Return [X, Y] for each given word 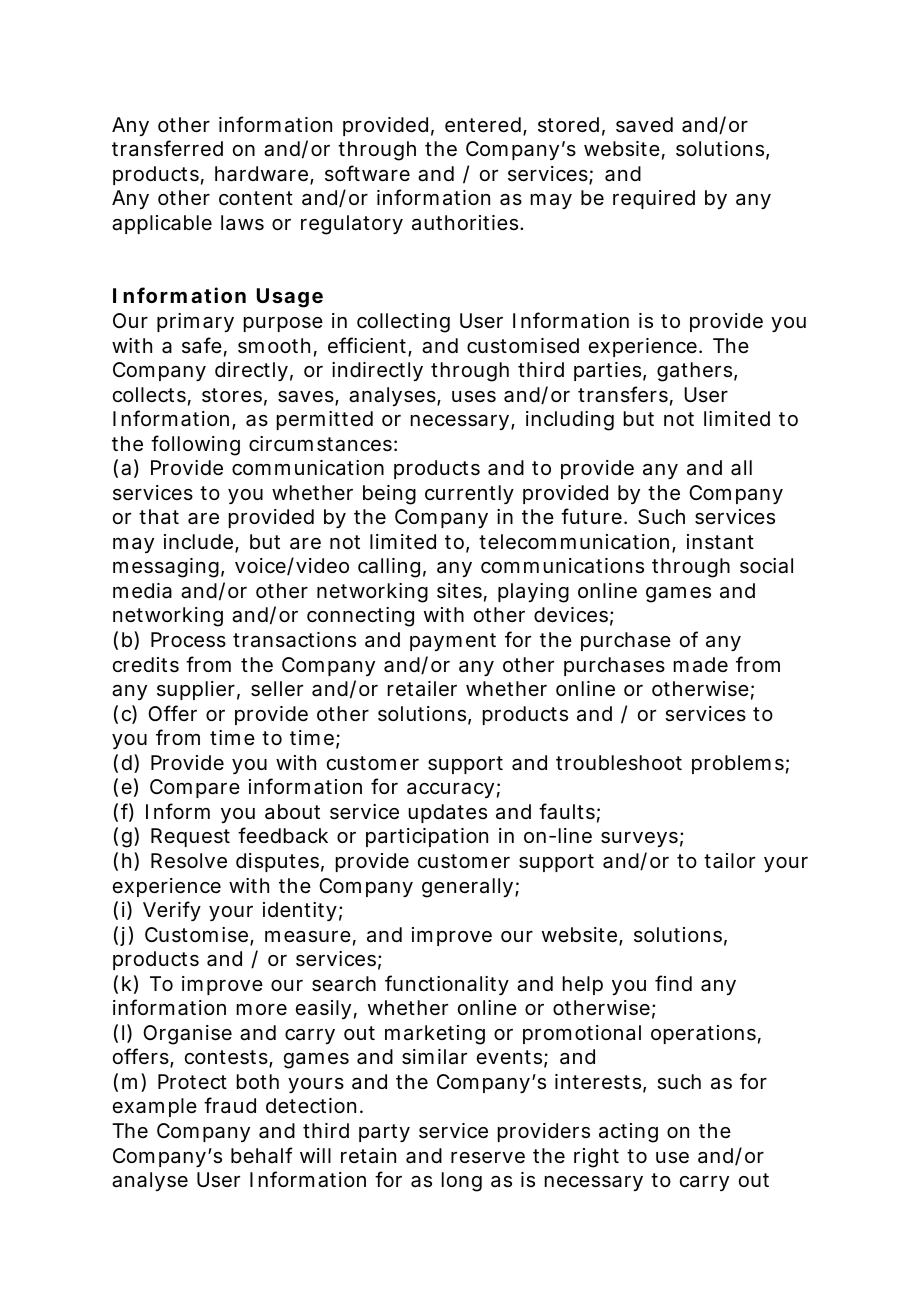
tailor [729, 861]
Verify [172, 911]
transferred [167, 148]
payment [453, 642]
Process [188, 640]
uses [474, 397]
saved [644, 125]
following [195, 445]
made [701, 665]
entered [483, 125]
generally [469, 888]
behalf [262, 1155]
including [570, 421]
